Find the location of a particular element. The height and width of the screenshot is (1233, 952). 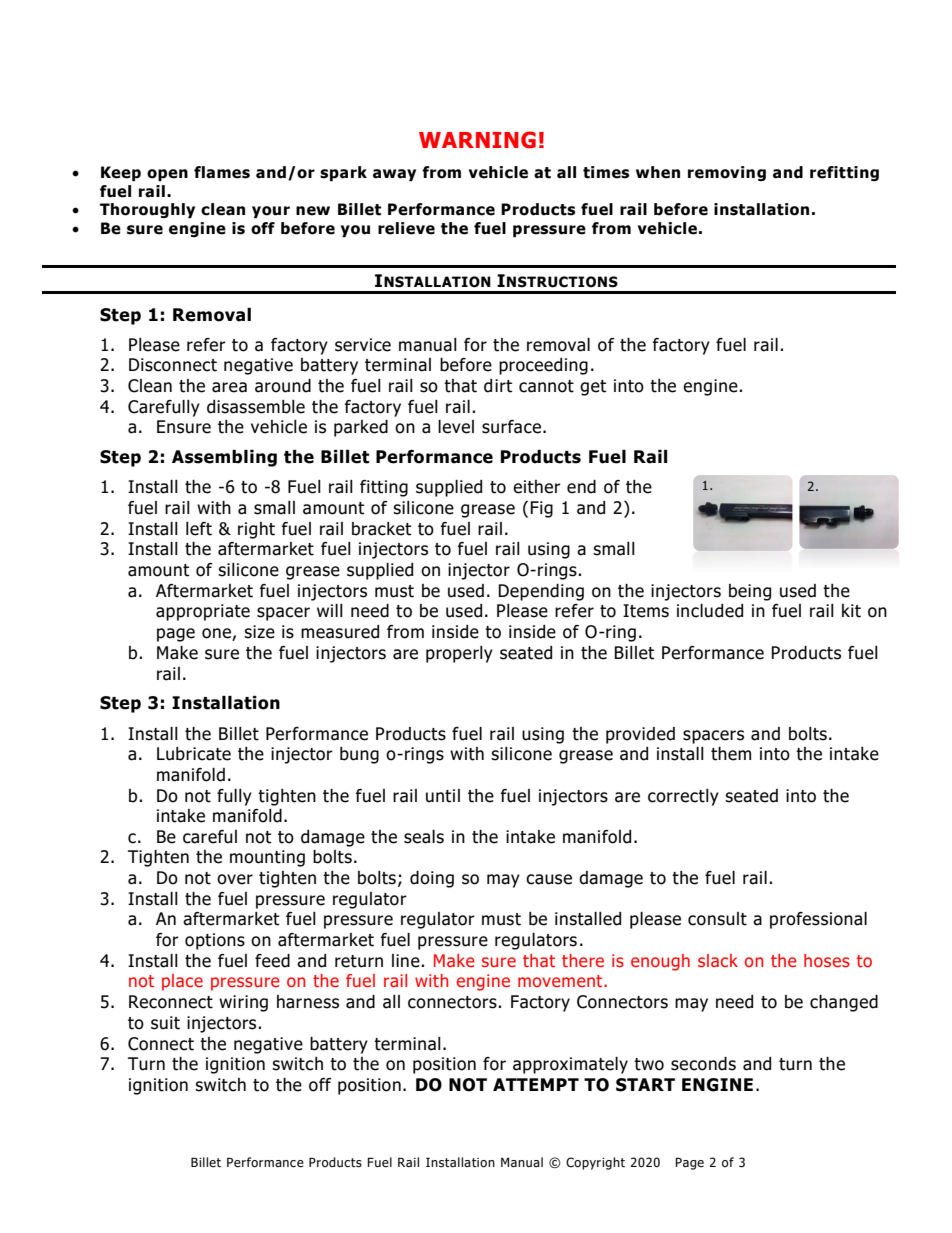

suit is located at coordinates (165, 1023).
